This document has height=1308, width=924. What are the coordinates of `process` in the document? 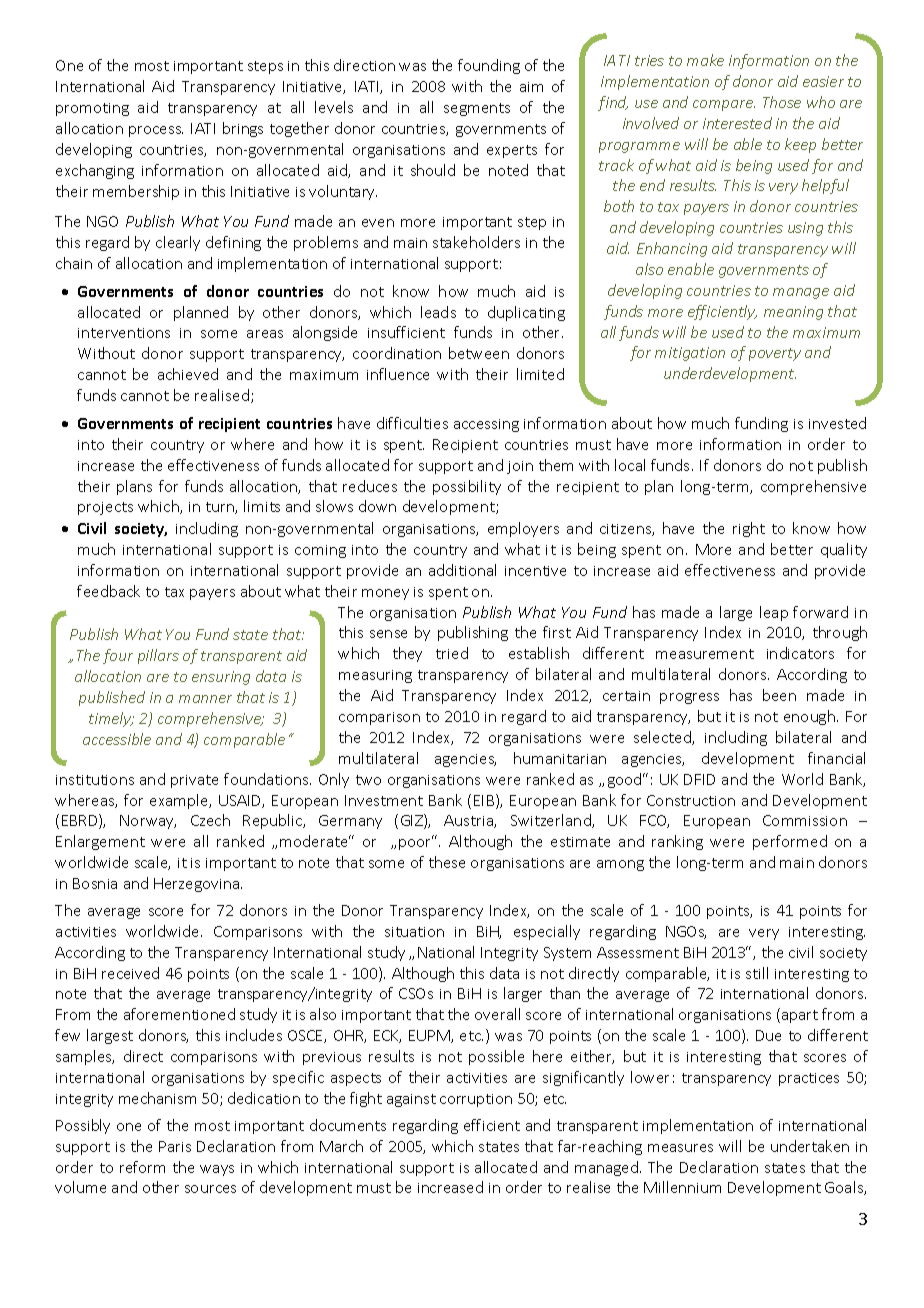 It's located at (156, 131).
